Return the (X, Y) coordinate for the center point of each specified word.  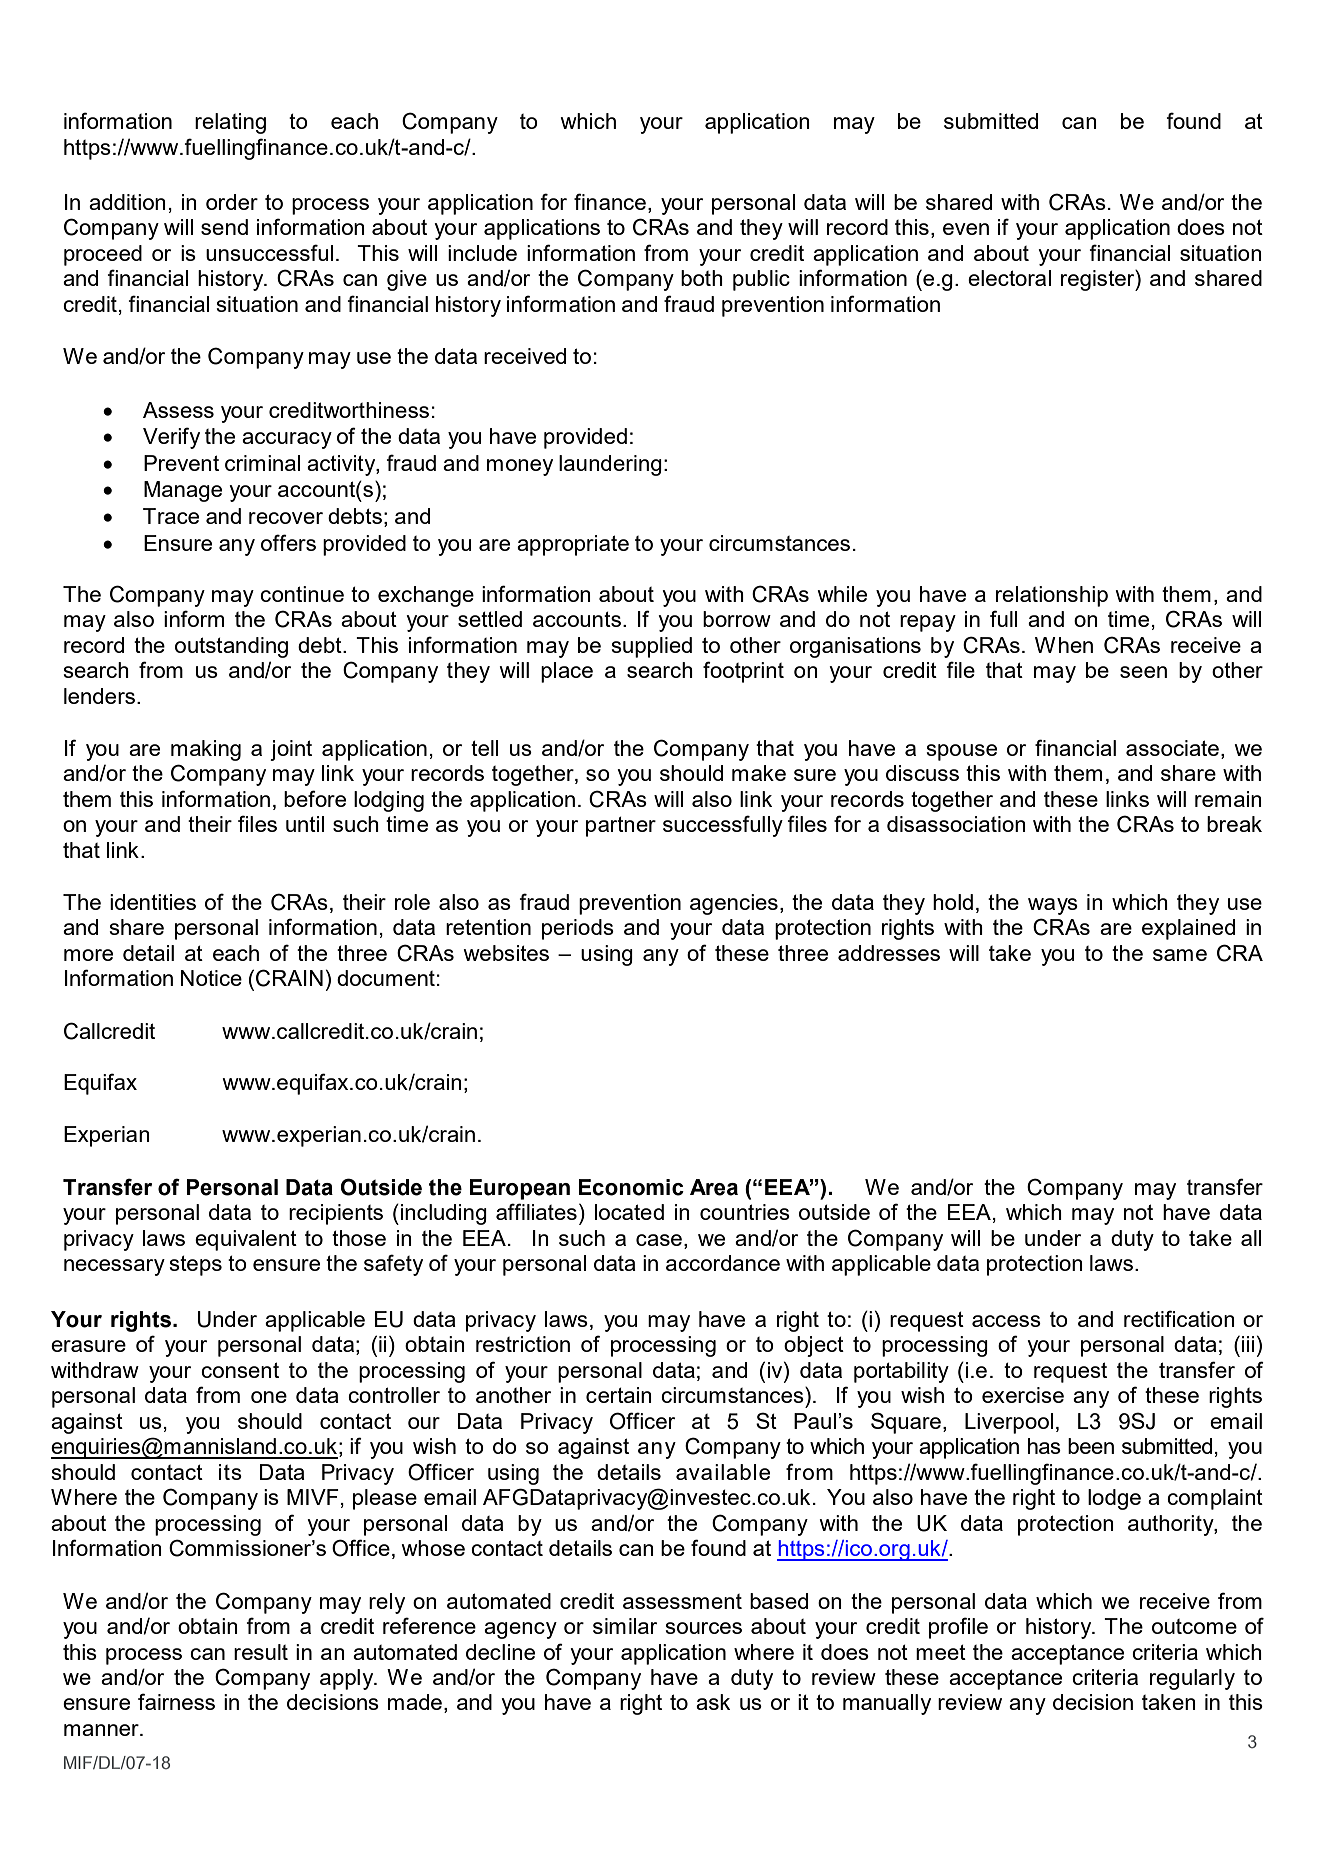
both (702, 278)
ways (1053, 906)
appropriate (573, 545)
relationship (1052, 596)
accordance (723, 1263)
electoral (1009, 278)
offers (288, 542)
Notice (211, 978)
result (261, 1652)
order (232, 202)
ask (713, 1702)
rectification (1179, 1318)
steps (196, 1265)
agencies (734, 904)
